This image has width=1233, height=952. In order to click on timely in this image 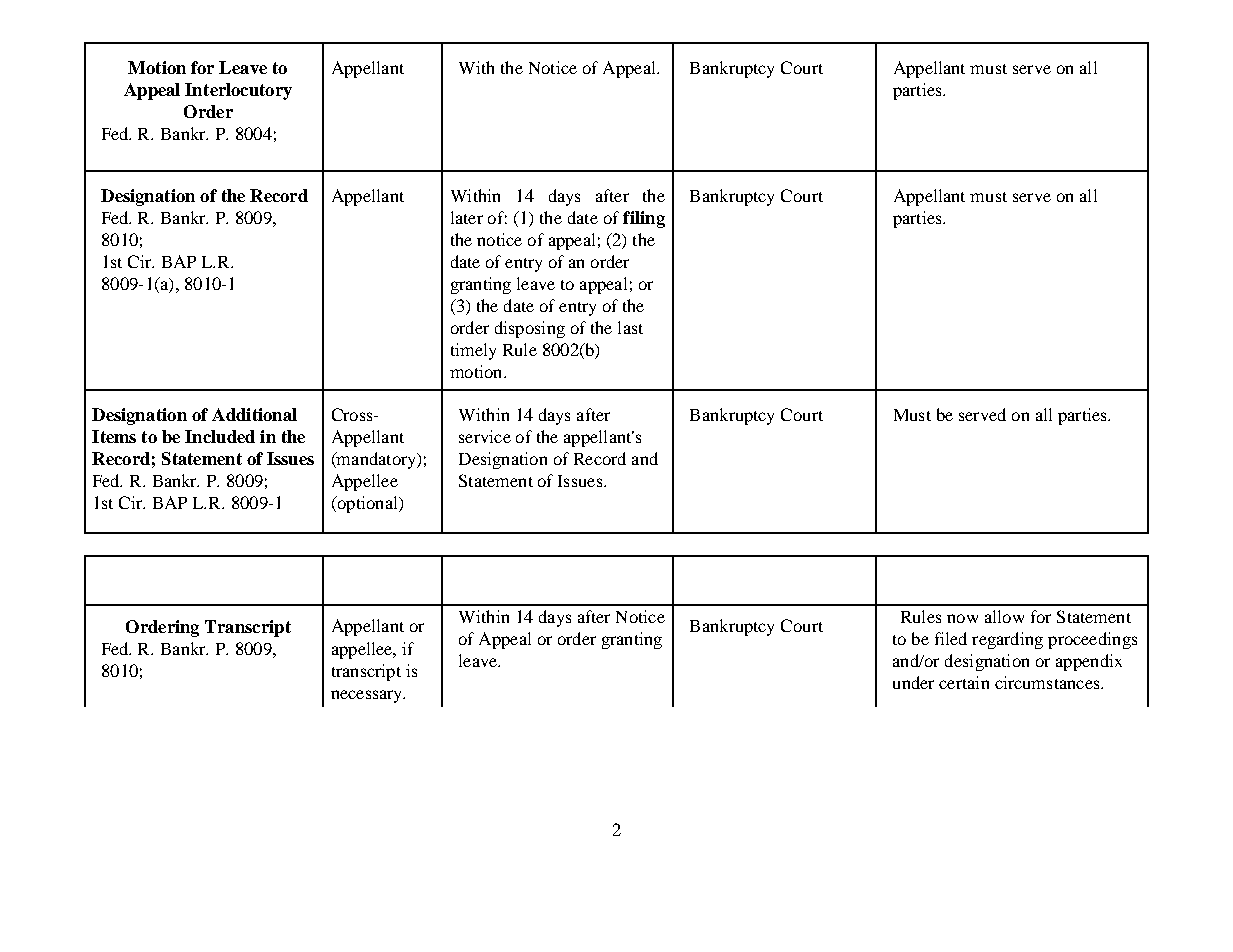, I will do `click(473, 351)`.
